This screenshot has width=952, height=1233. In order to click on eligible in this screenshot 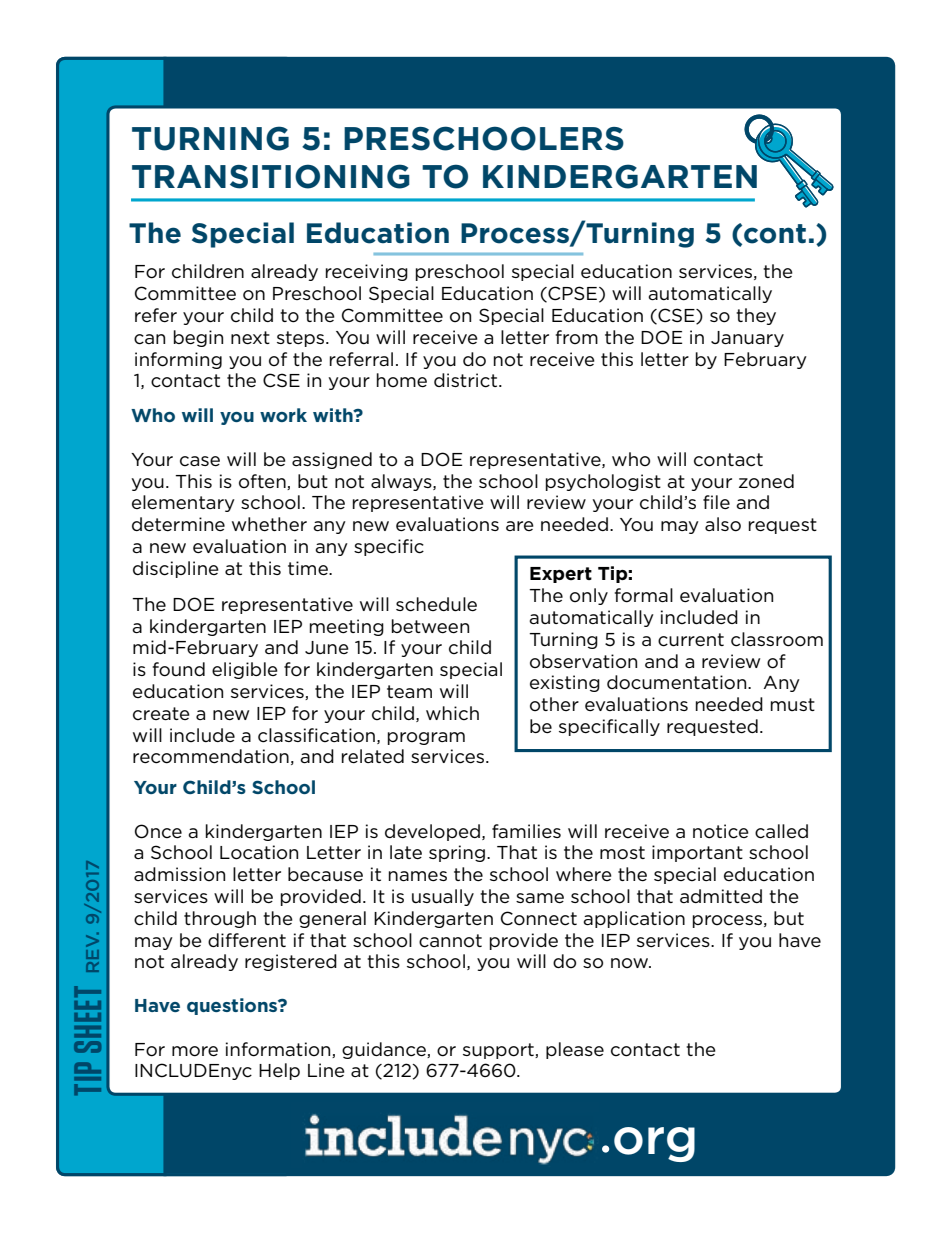, I will do `click(245, 670)`.
